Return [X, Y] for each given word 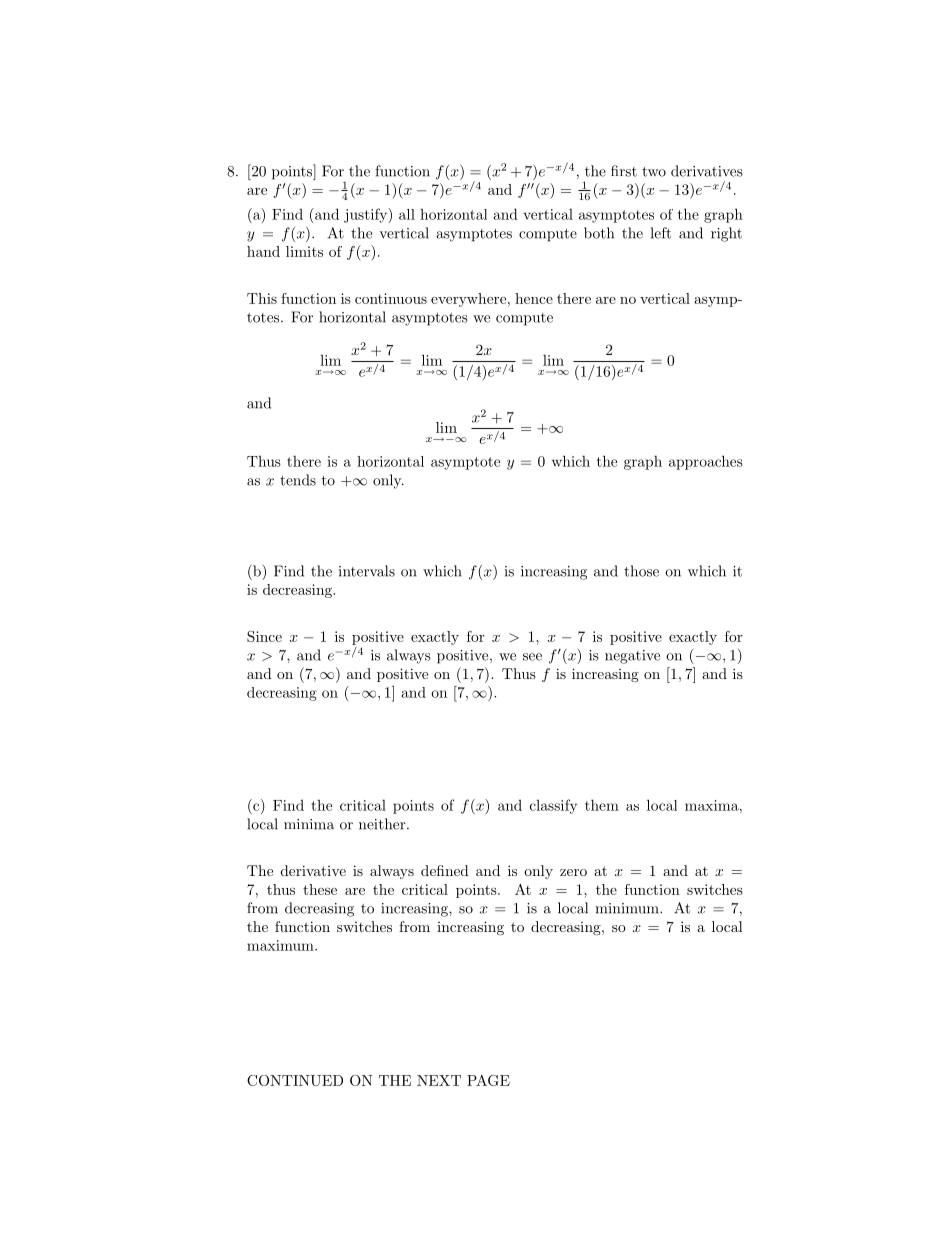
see [532, 657]
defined [445, 870]
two [654, 172]
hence [534, 298]
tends [298, 480]
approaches [706, 462]
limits [304, 251]
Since [264, 636]
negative [632, 657]
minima [309, 824]
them [602, 805]
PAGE [488, 1080]
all [407, 214]
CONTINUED [295, 1080]
